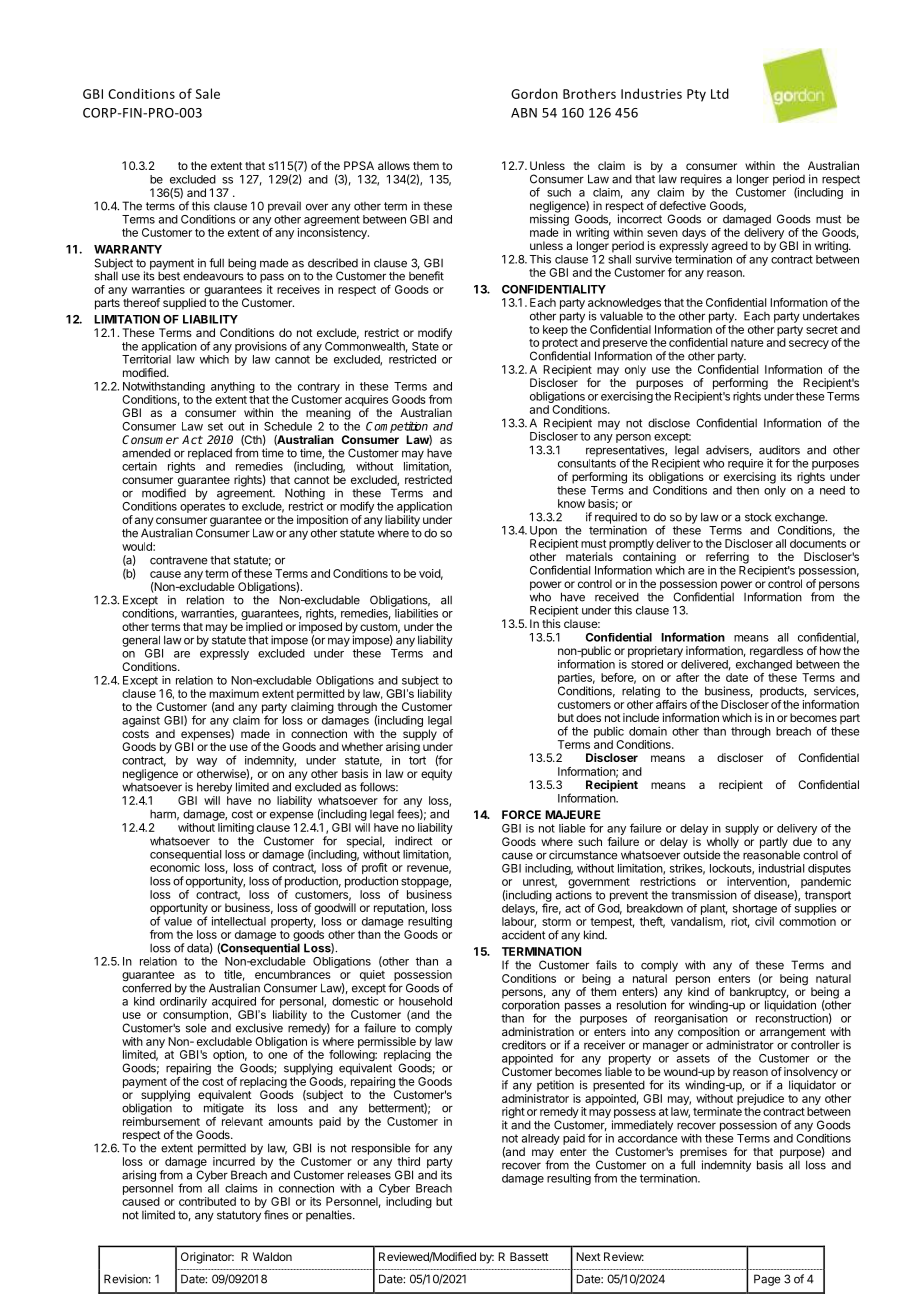 The height and width of the page is (1307, 924). Describe the element at coordinates (202, 507) in the page. I see `operates` at that location.
